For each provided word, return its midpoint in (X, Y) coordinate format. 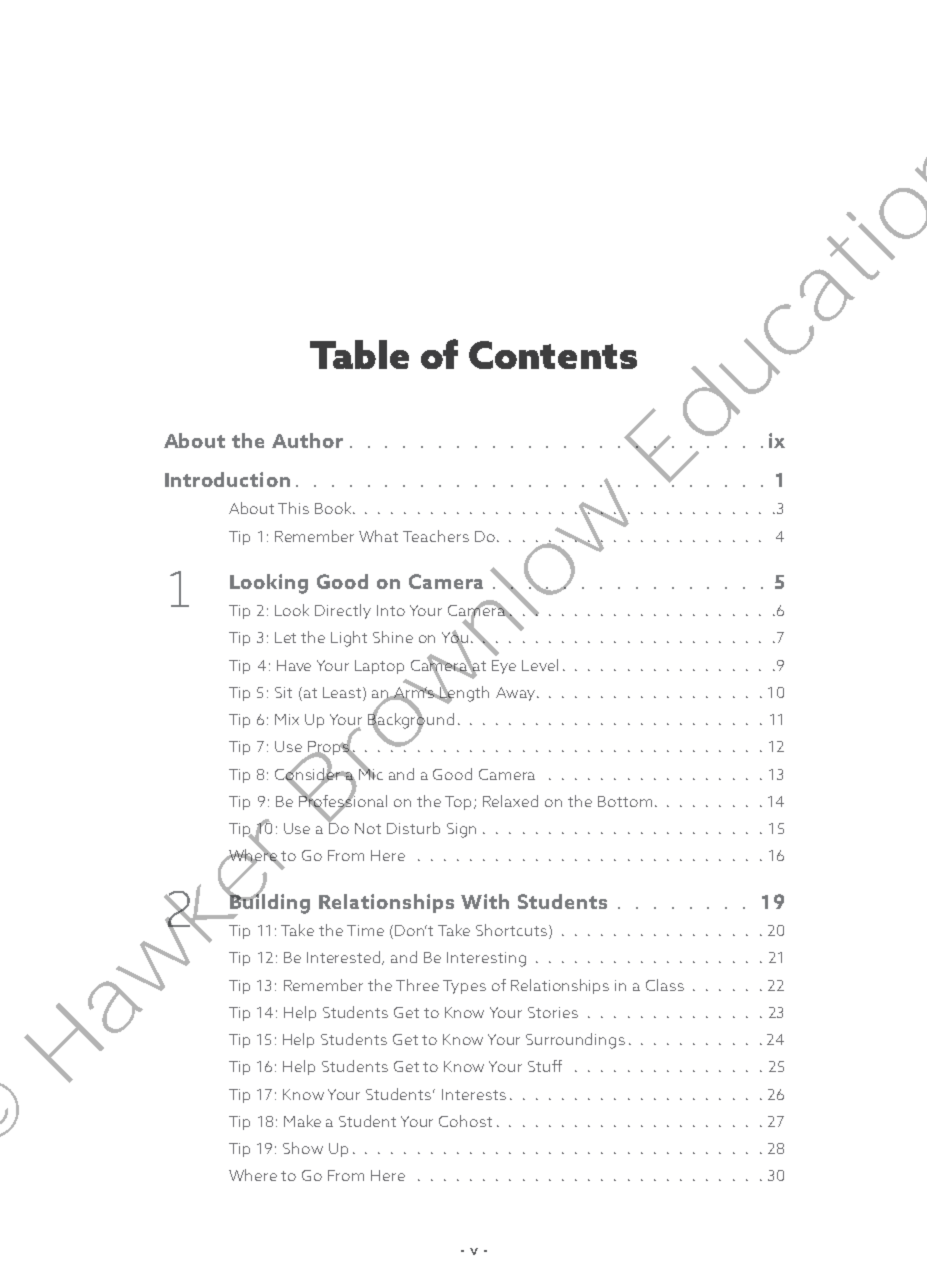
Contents (553, 355)
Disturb (413, 828)
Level (540, 665)
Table (359, 354)
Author (307, 440)
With (485, 901)
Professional (343, 801)
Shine (393, 637)
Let (285, 637)
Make (302, 1121)
